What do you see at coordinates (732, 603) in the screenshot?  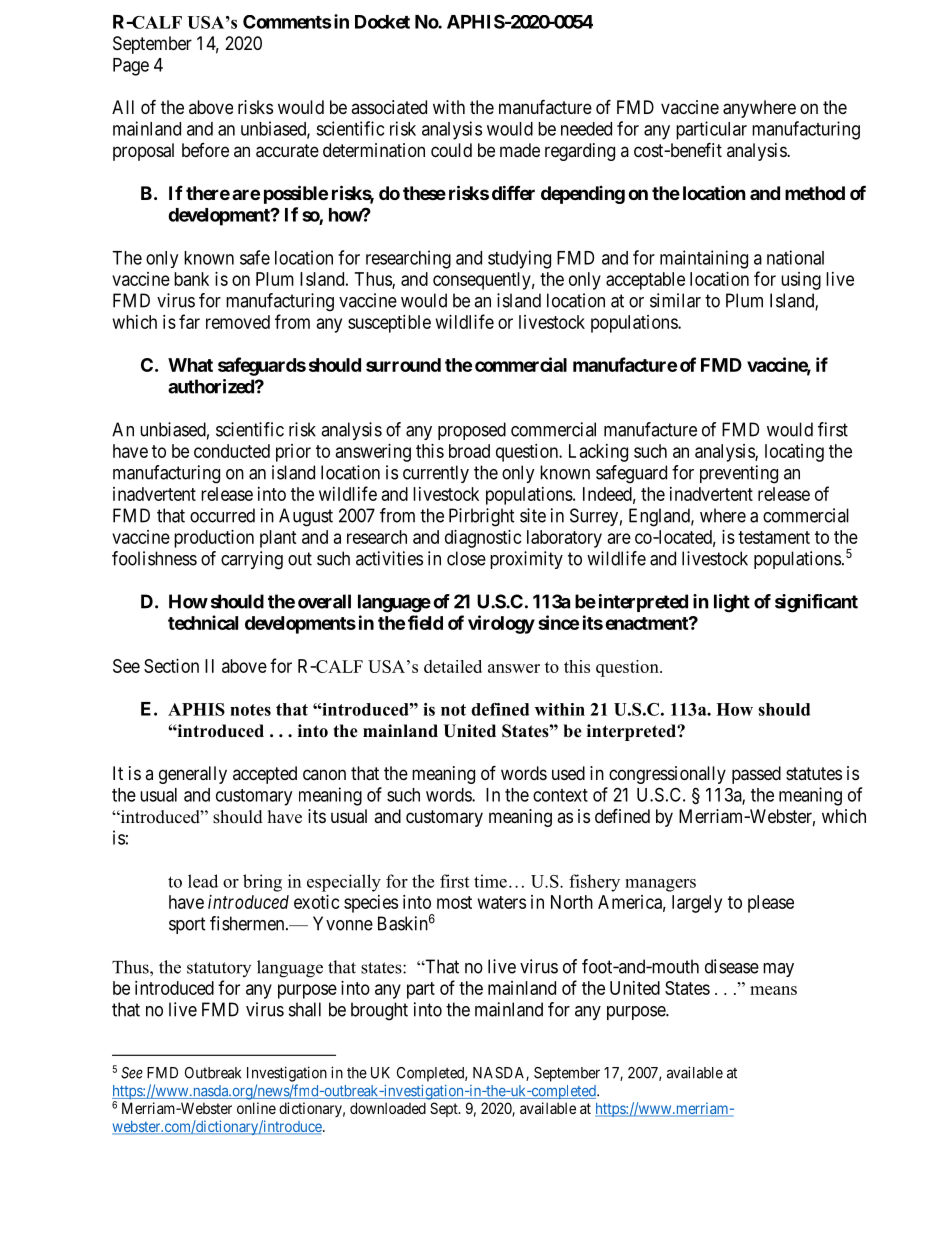 I see `light` at bounding box center [732, 603].
